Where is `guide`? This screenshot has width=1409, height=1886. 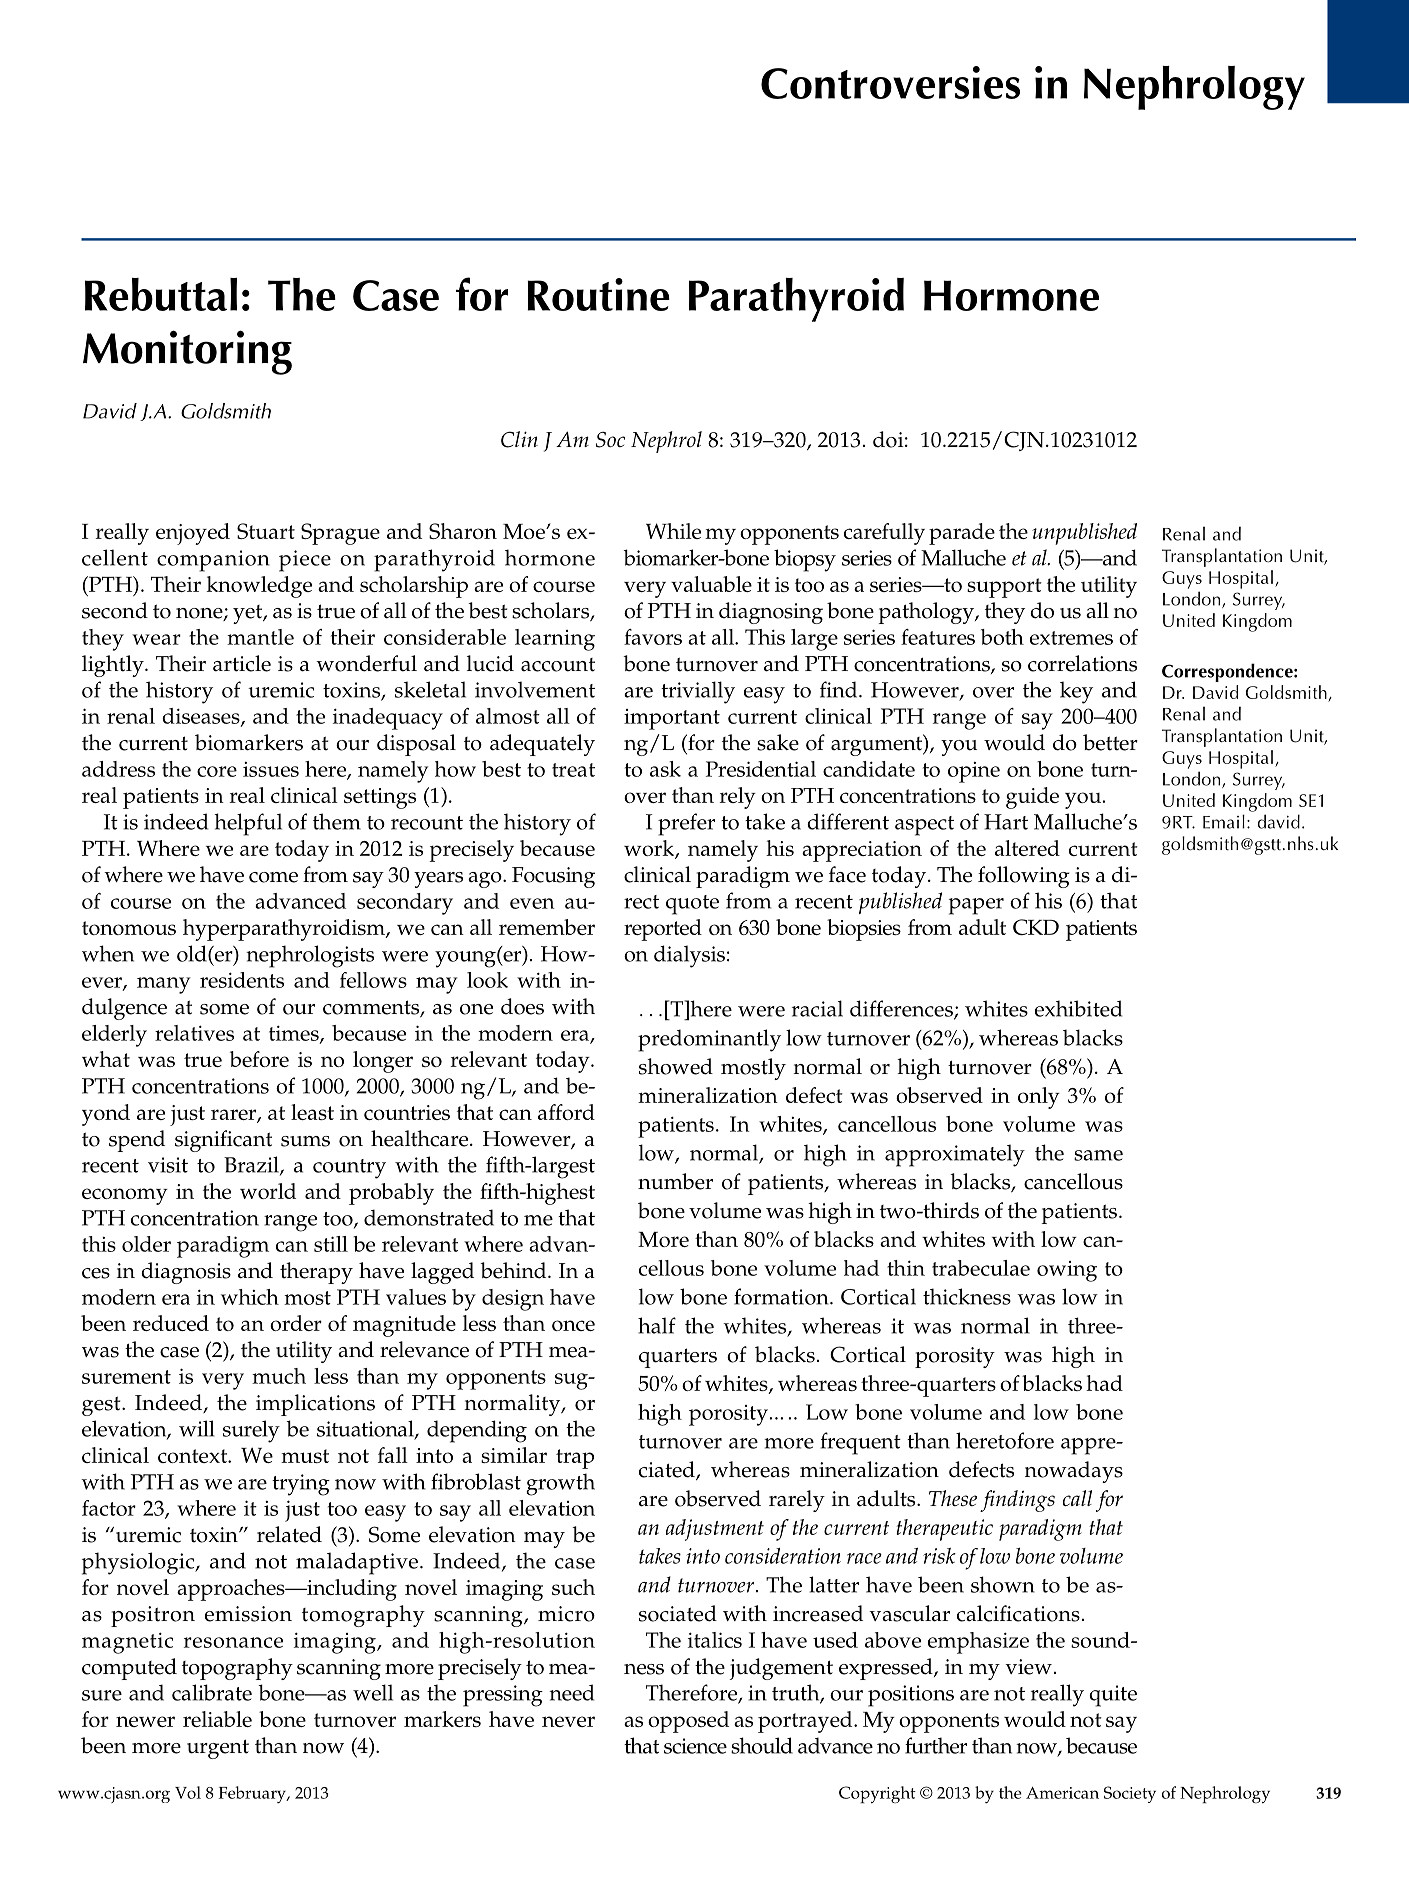 guide is located at coordinates (1032, 798).
